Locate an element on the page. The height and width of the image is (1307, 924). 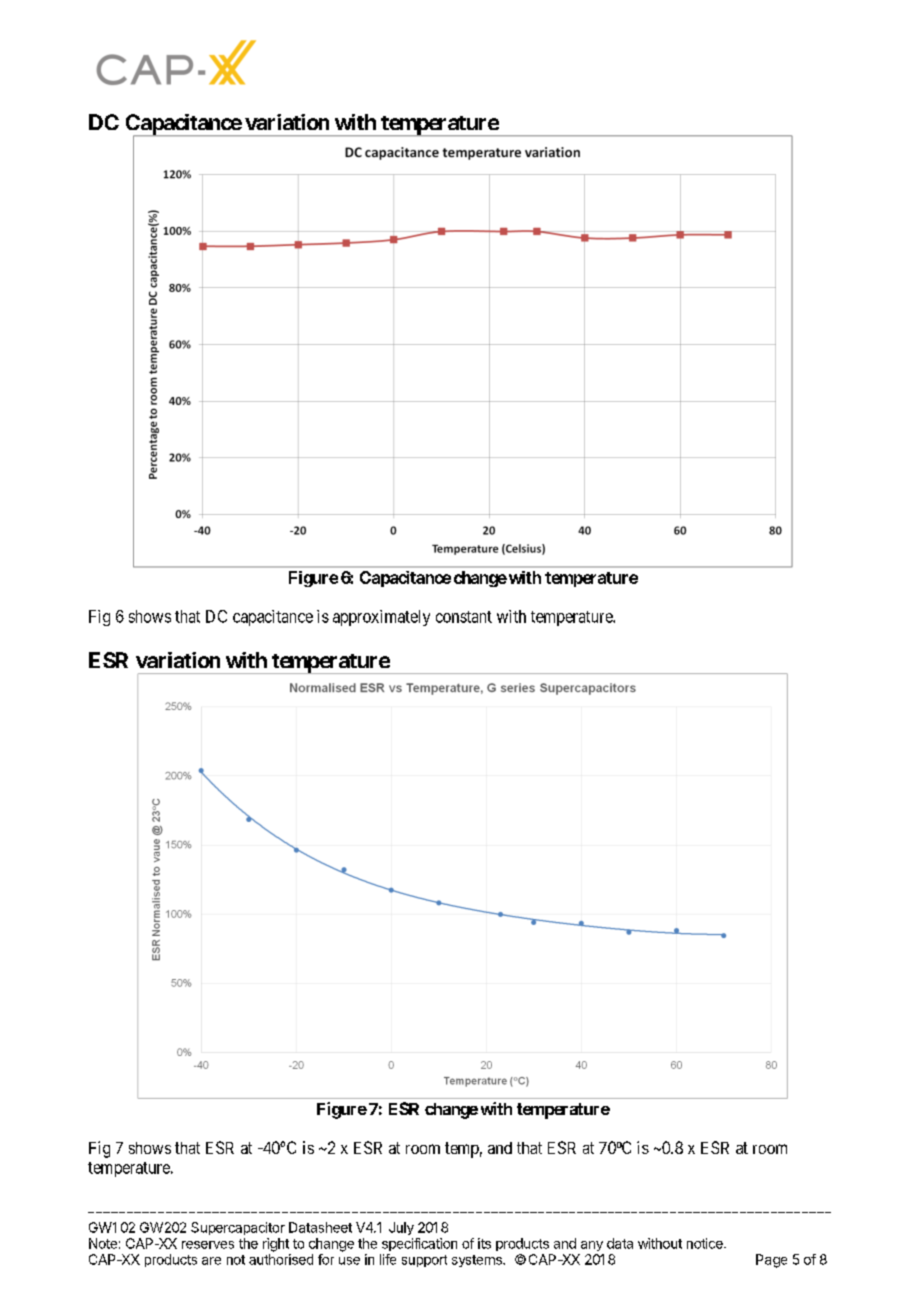
life is located at coordinates (388, 1259).
